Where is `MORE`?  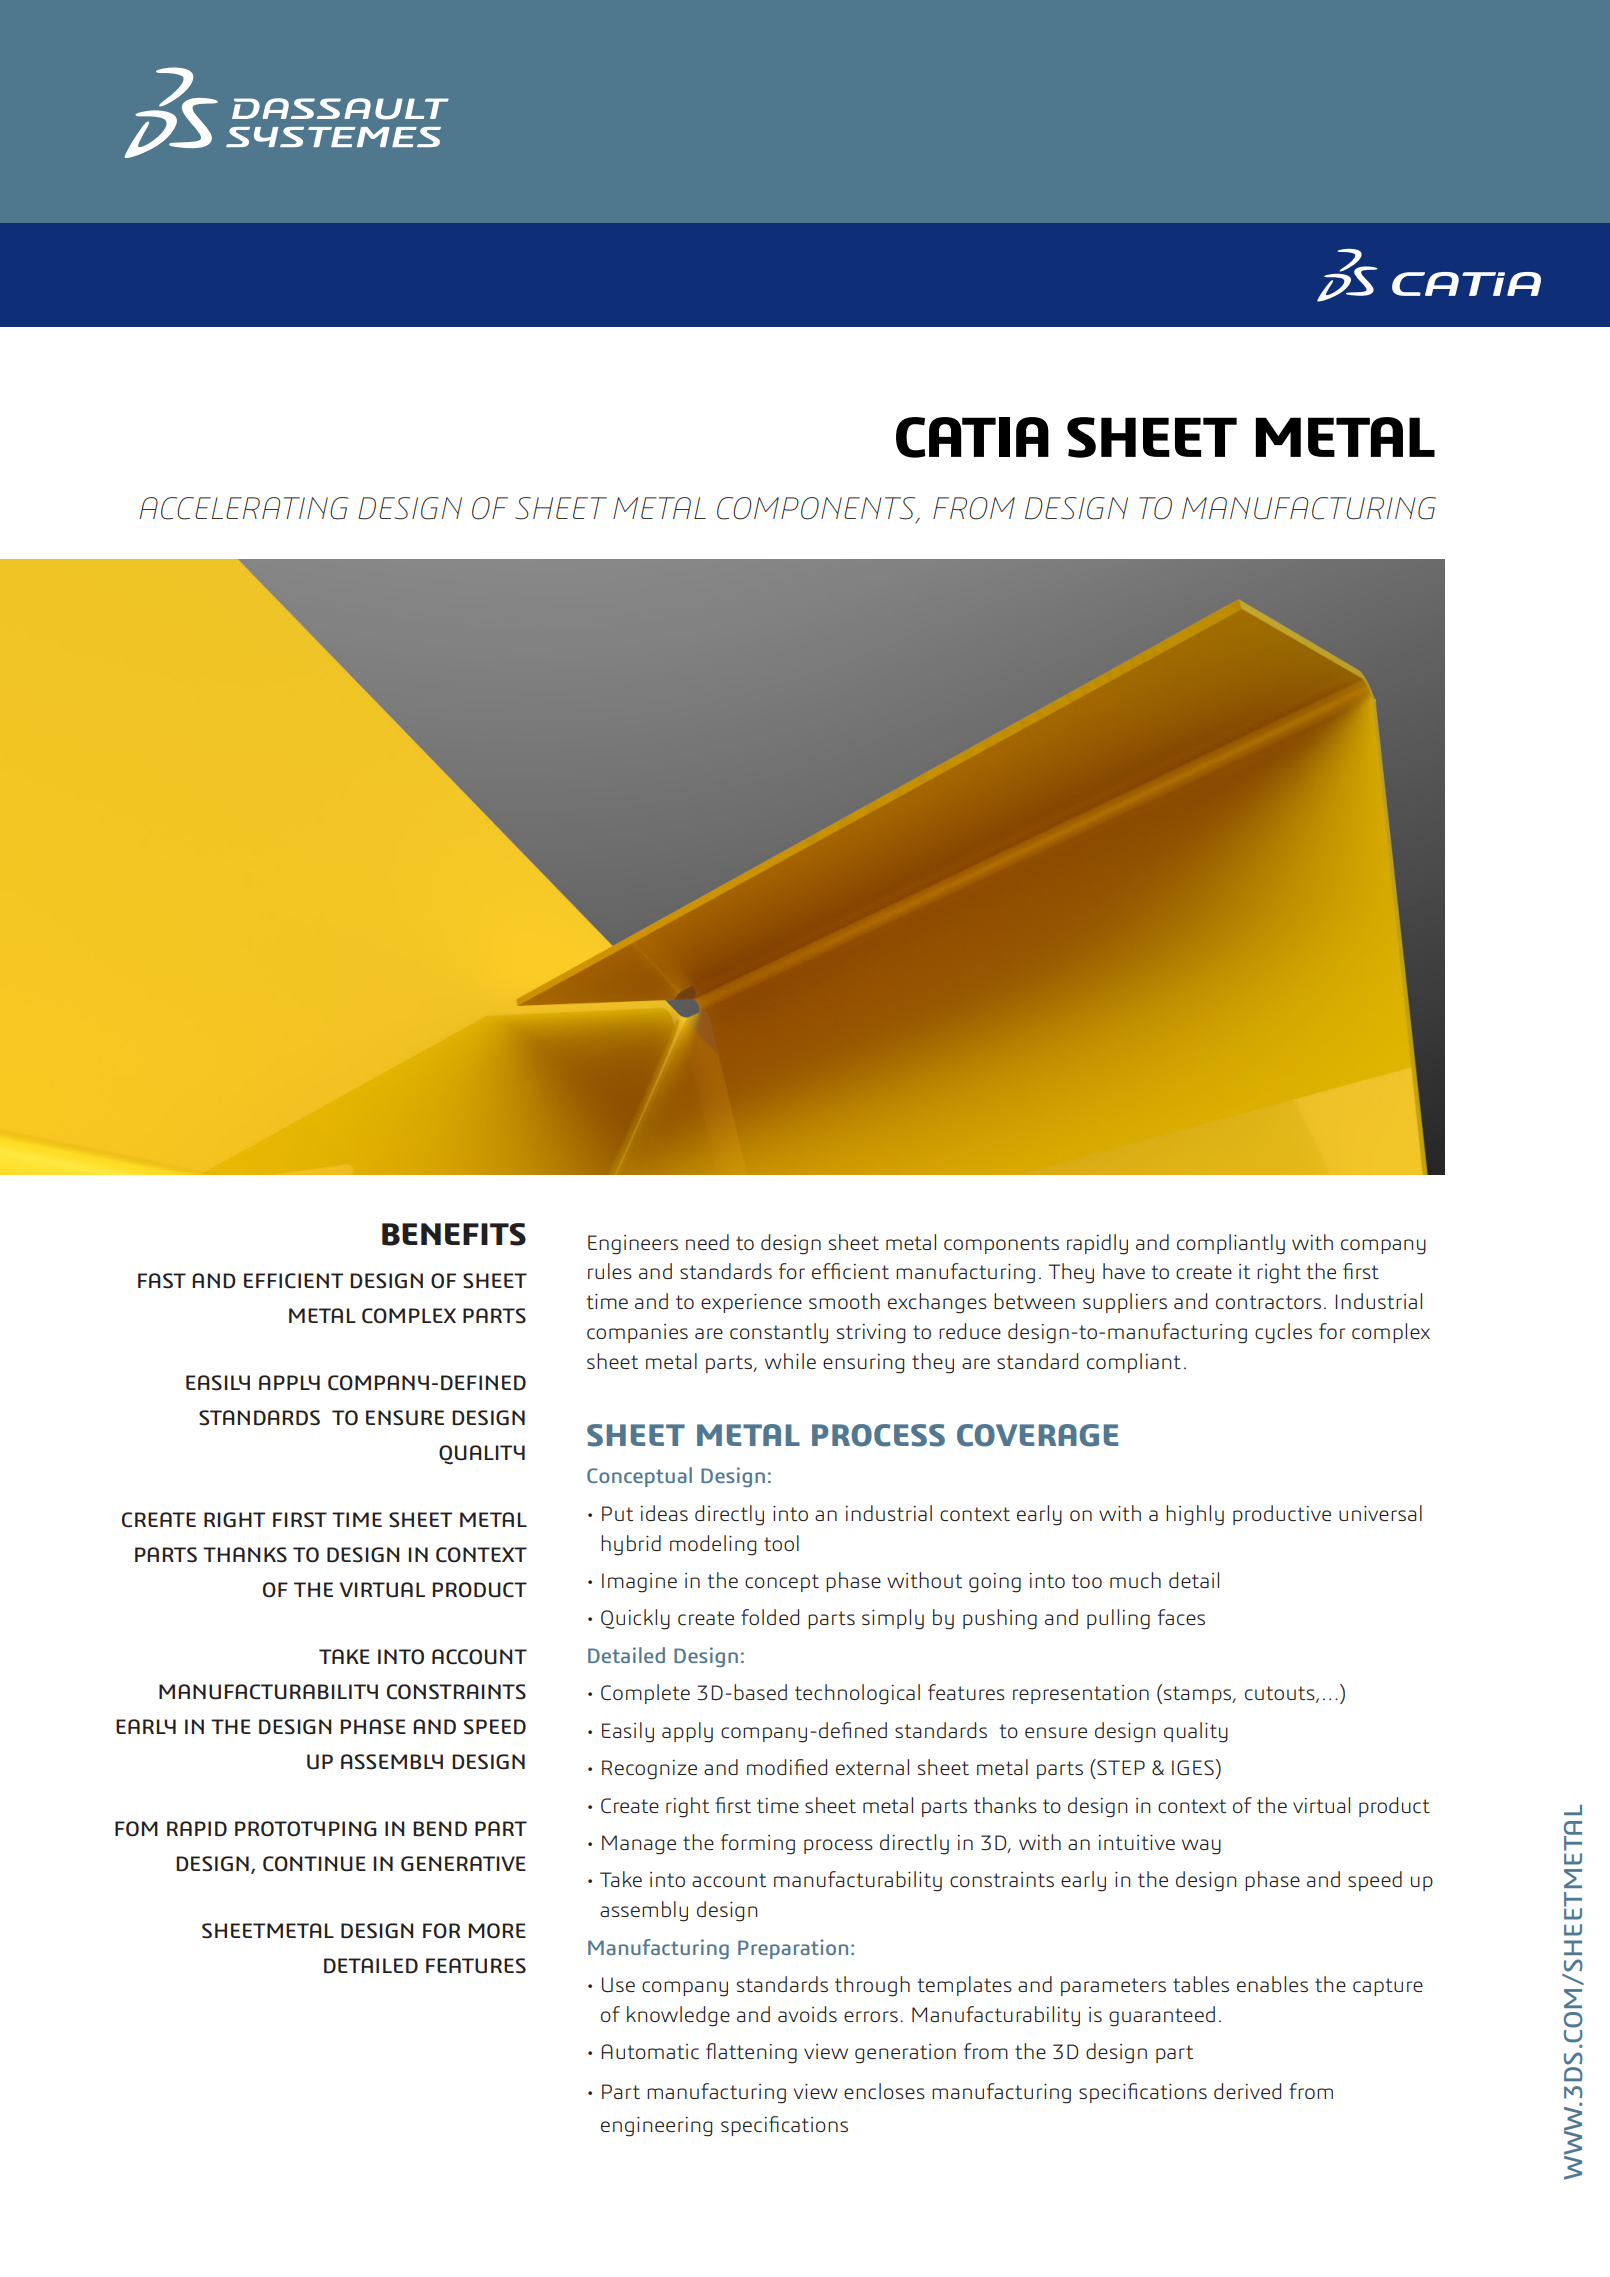
MORE is located at coordinates (497, 1931).
